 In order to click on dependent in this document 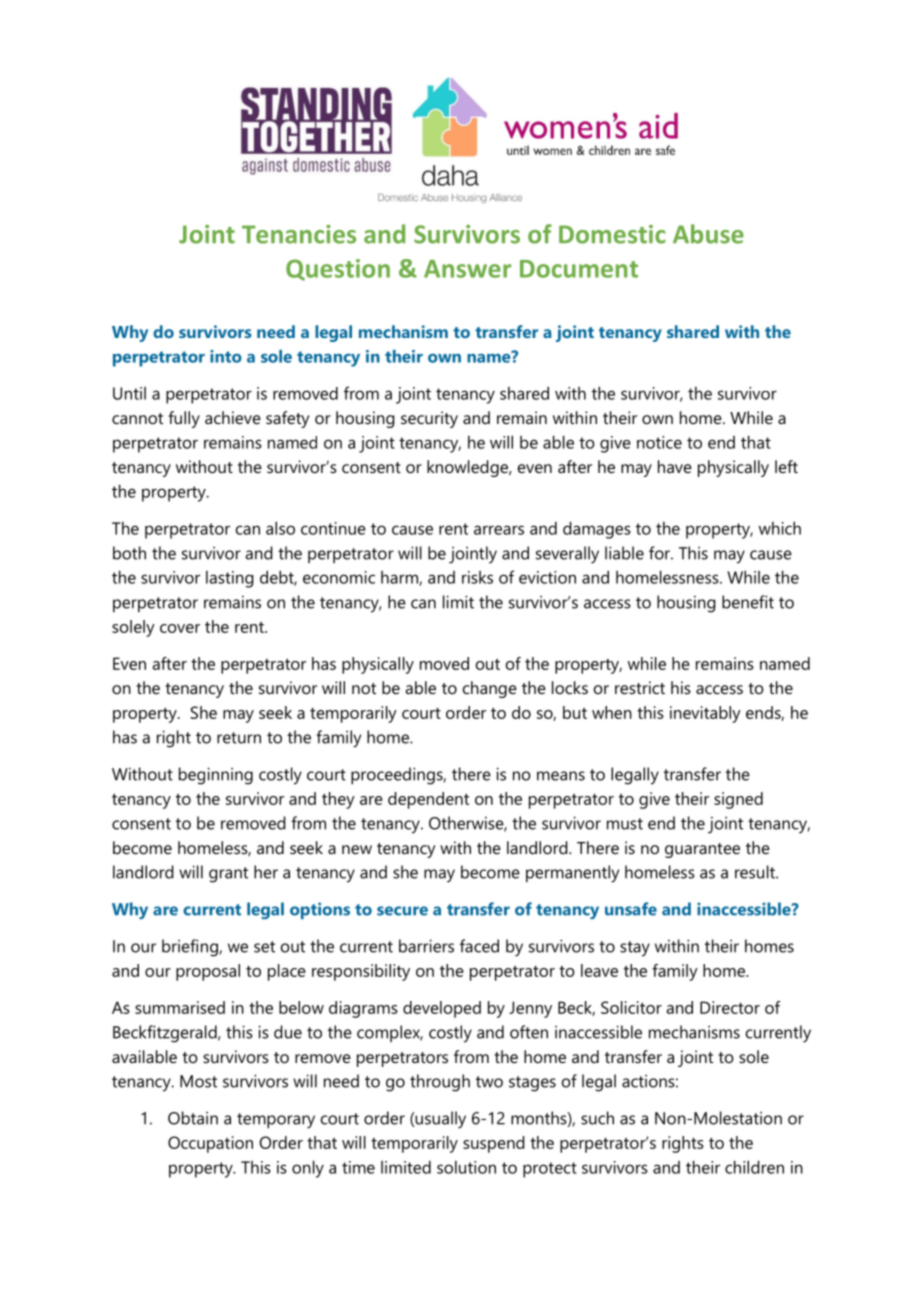, I will do `click(428, 800)`.
